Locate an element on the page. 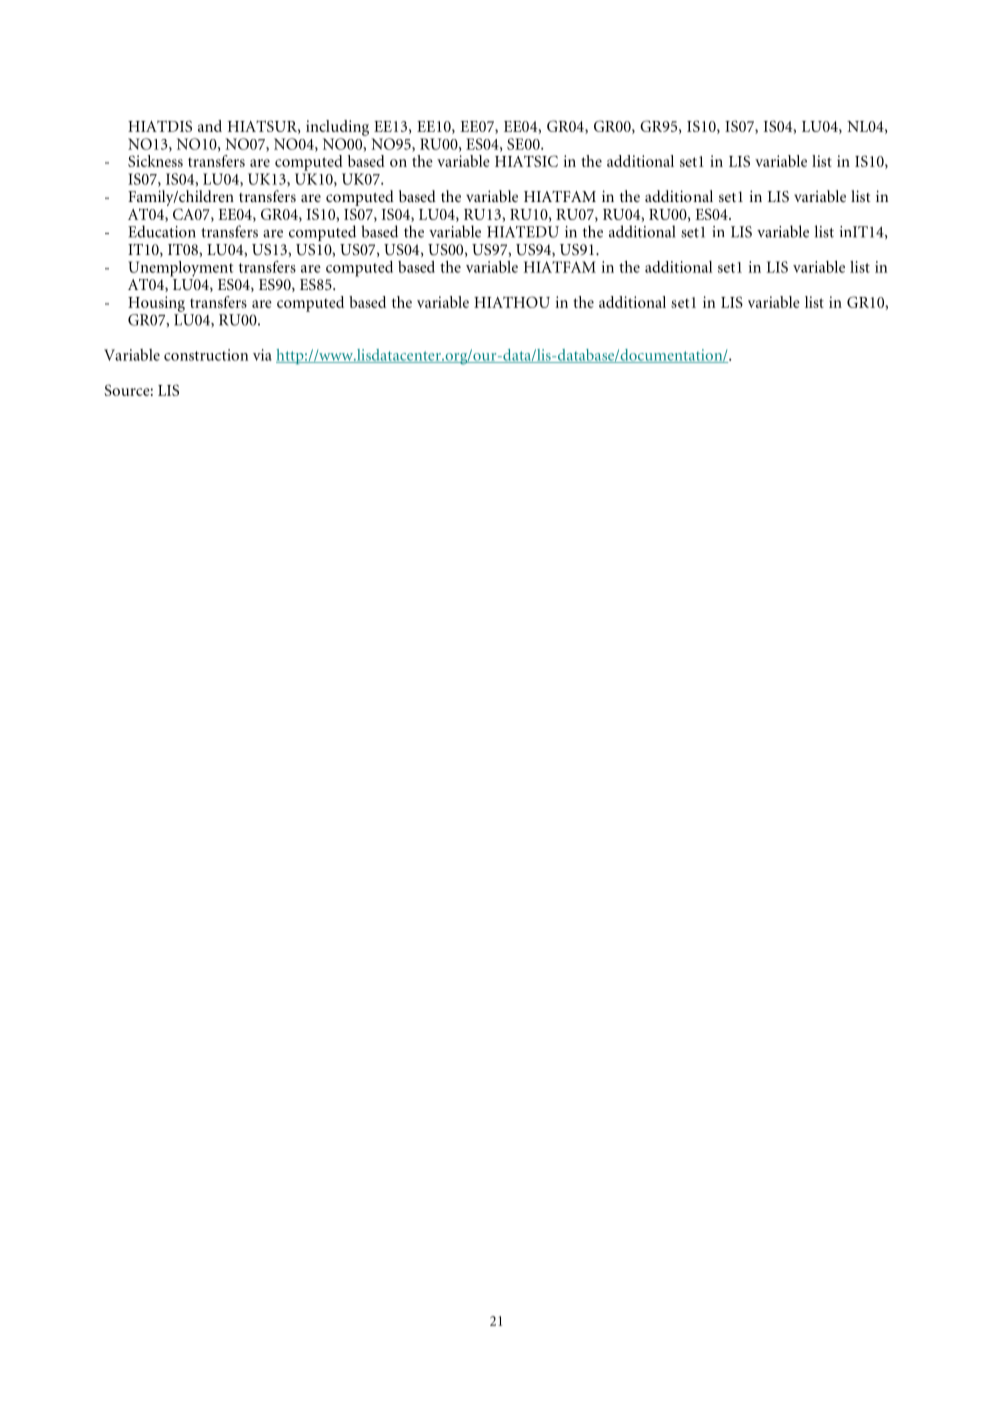 The width and height of the image is (993, 1405). Education is located at coordinates (162, 231).
